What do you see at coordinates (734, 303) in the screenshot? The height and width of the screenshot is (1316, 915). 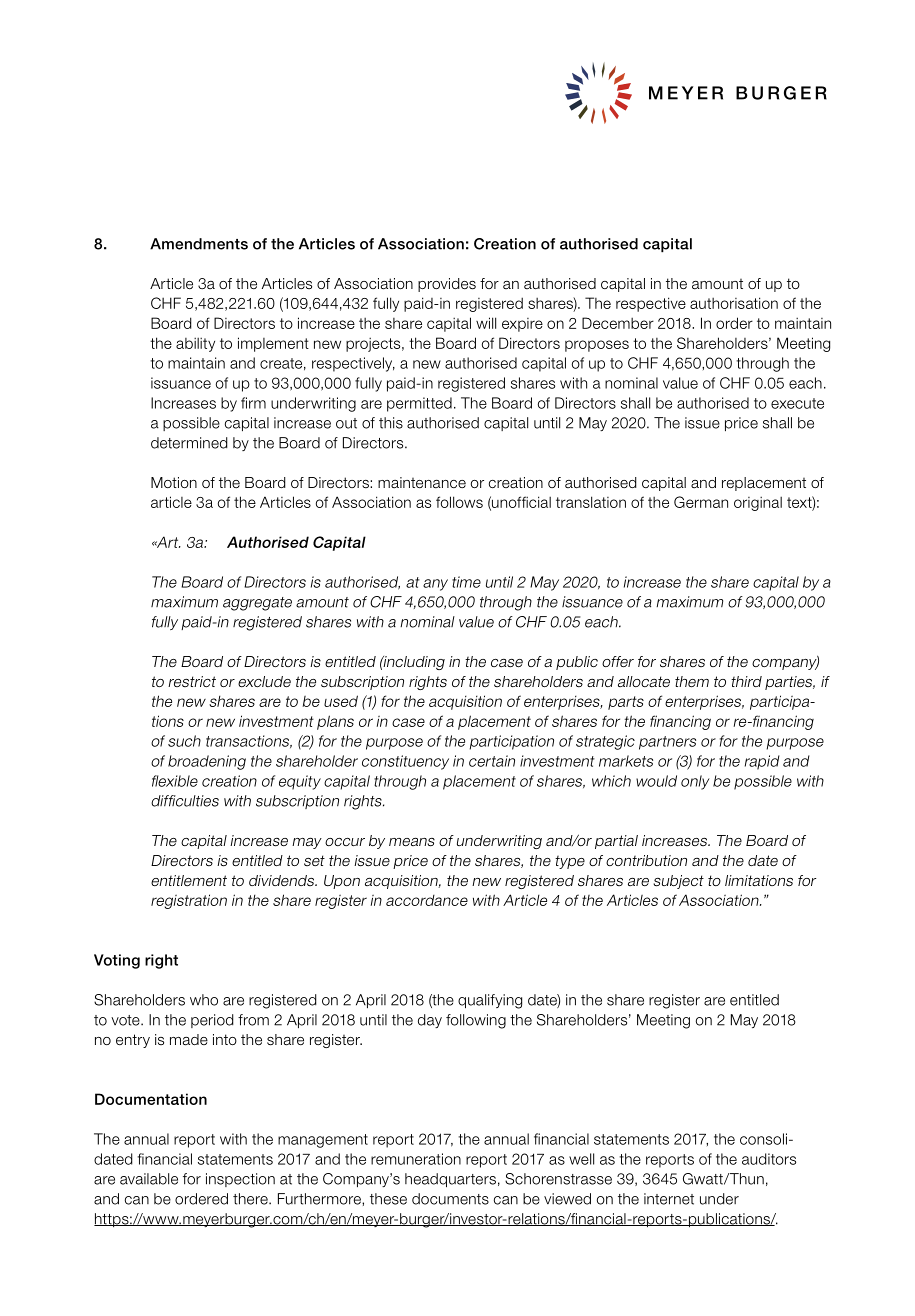 I see `authorisation` at bounding box center [734, 303].
